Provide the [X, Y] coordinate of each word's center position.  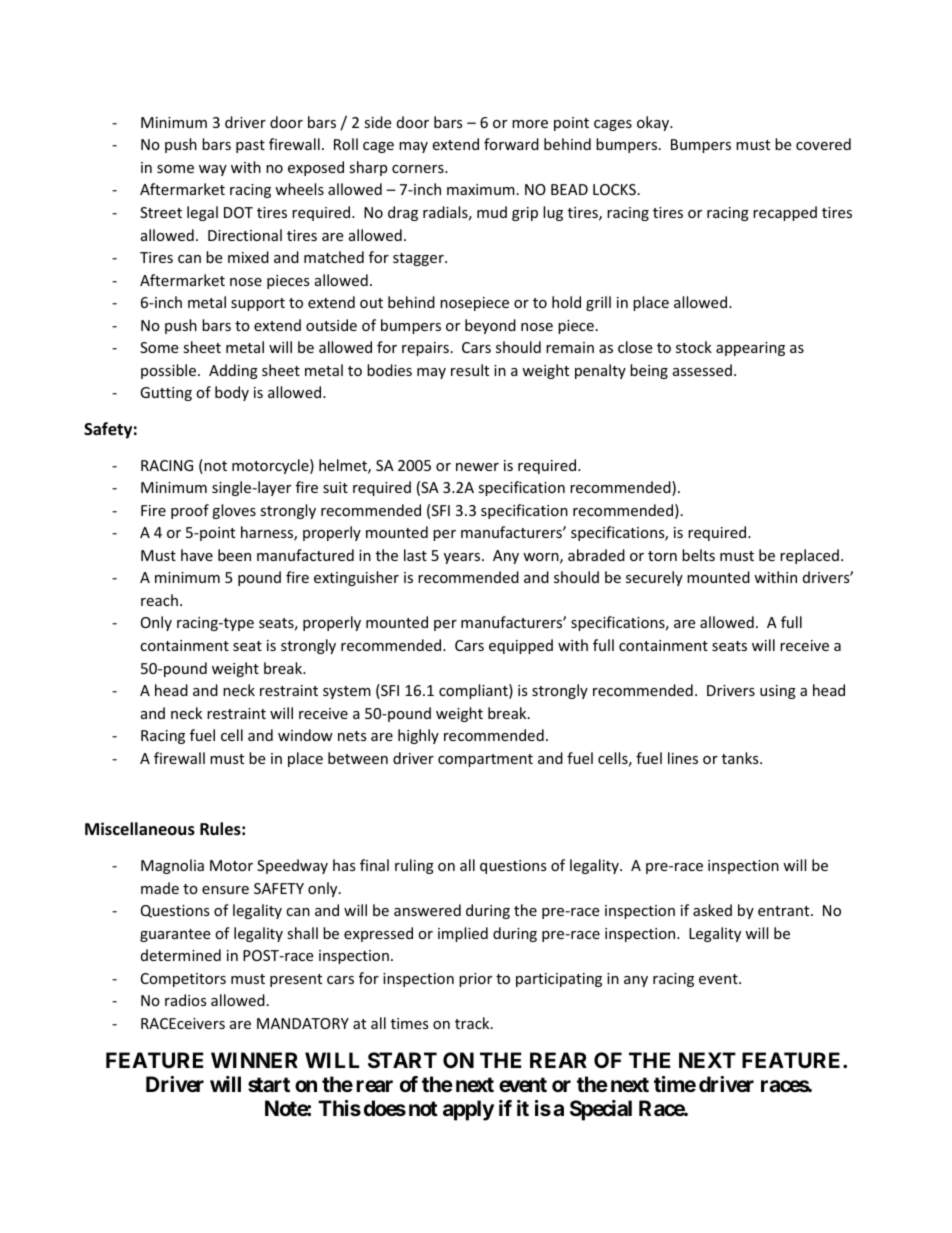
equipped [521, 646]
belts [698, 555]
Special [601, 1110]
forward [511, 144]
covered [823, 144]
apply [468, 1110]
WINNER [254, 1060]
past [250, 146]
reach [159, 600]
